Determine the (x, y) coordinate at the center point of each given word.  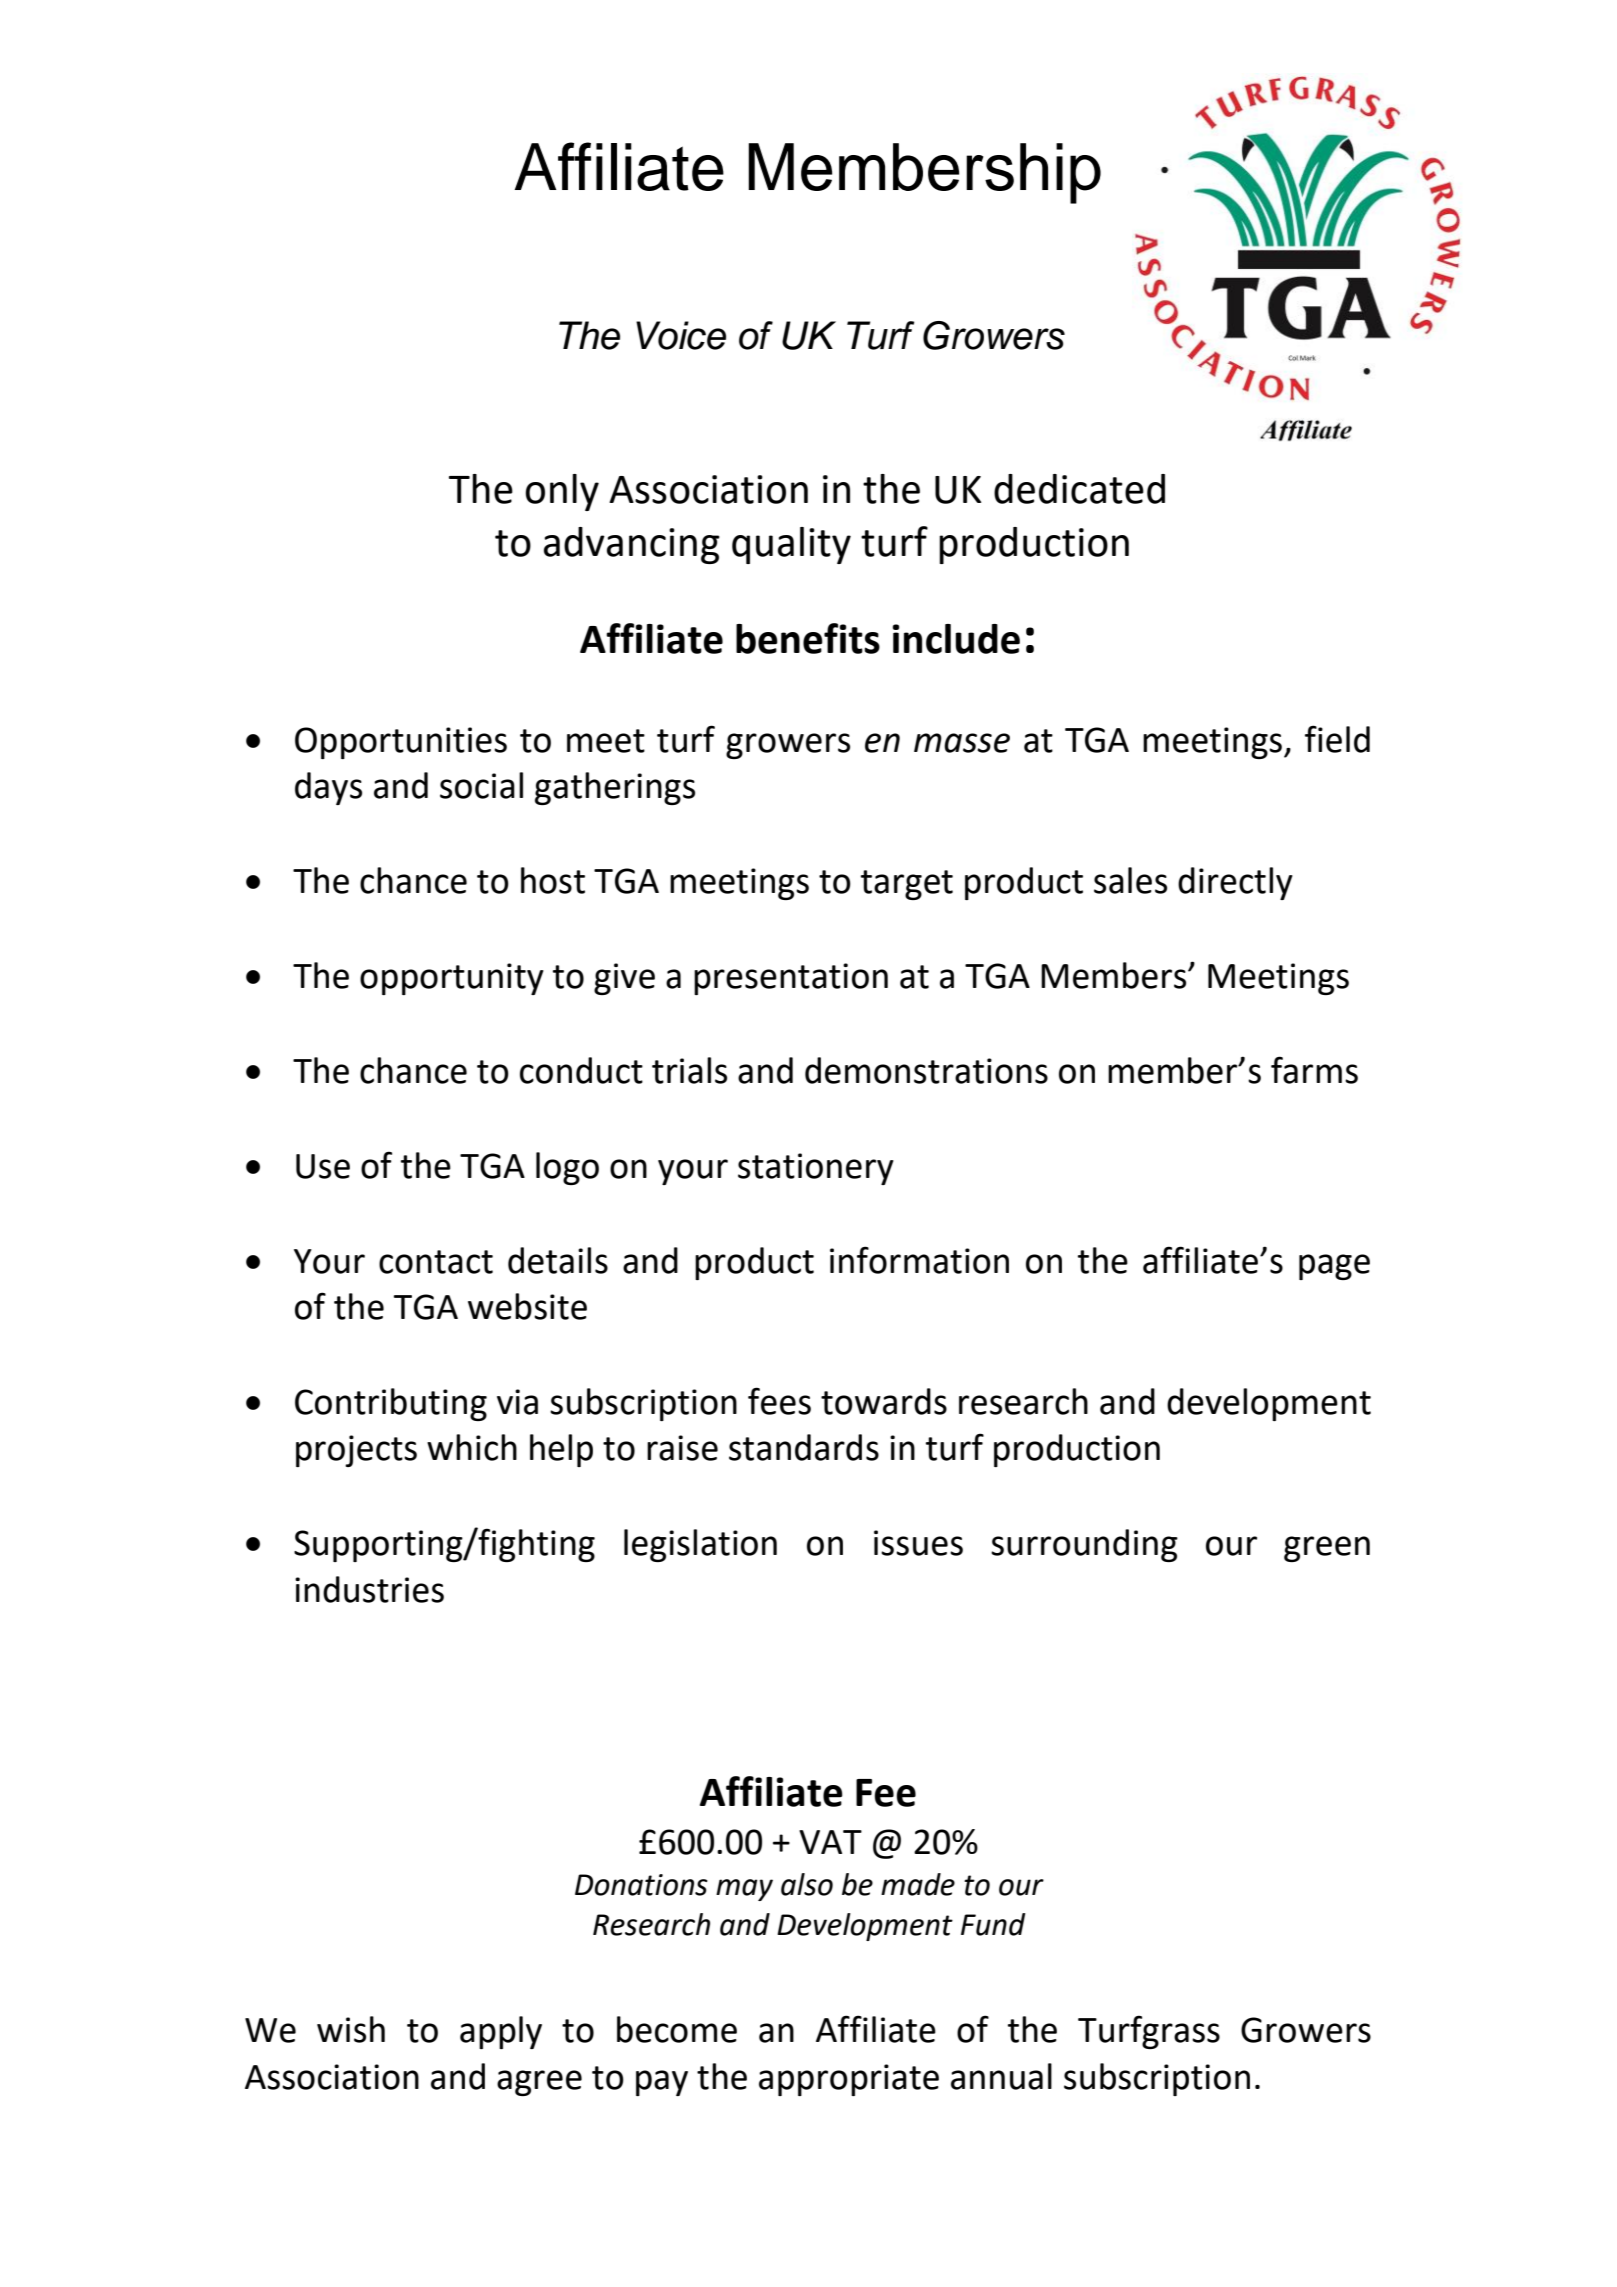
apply (501, 2032)
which (472, 1447)
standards (804, 1447)
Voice (681, 335)
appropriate (849, 2080)
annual (1001, 2076)
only (562, 492)
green (1327, 1549)
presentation (791, 979)
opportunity (452, 979)
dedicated (1079, 489)
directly (1235, 883)
